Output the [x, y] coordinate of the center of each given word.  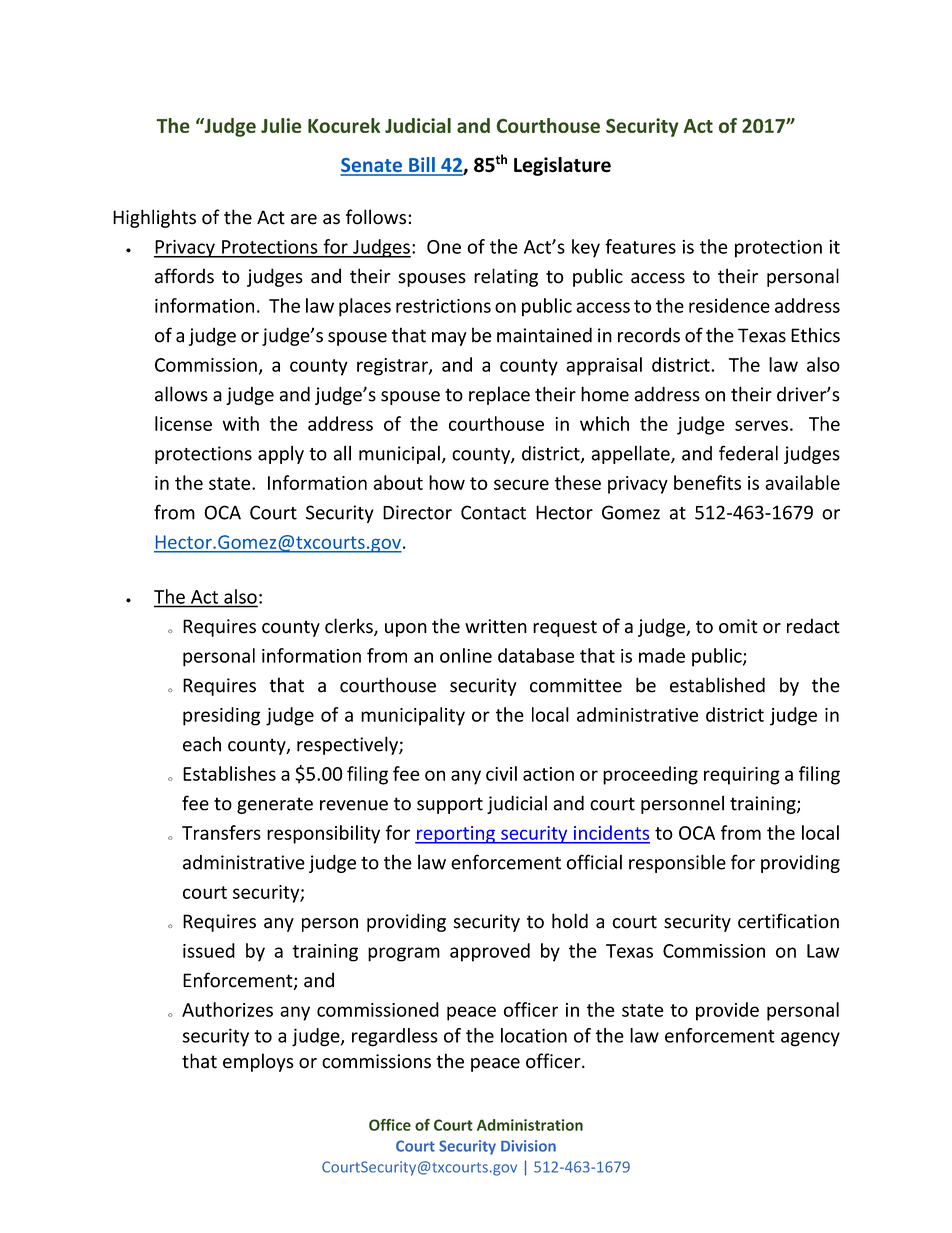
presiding [221, 716]
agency [810, 1039]
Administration [530, 1125]
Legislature [562, 166]
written [496, 626]
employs [258, 1062]
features [640, 246]
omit [738, 626]
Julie [281, 125]
